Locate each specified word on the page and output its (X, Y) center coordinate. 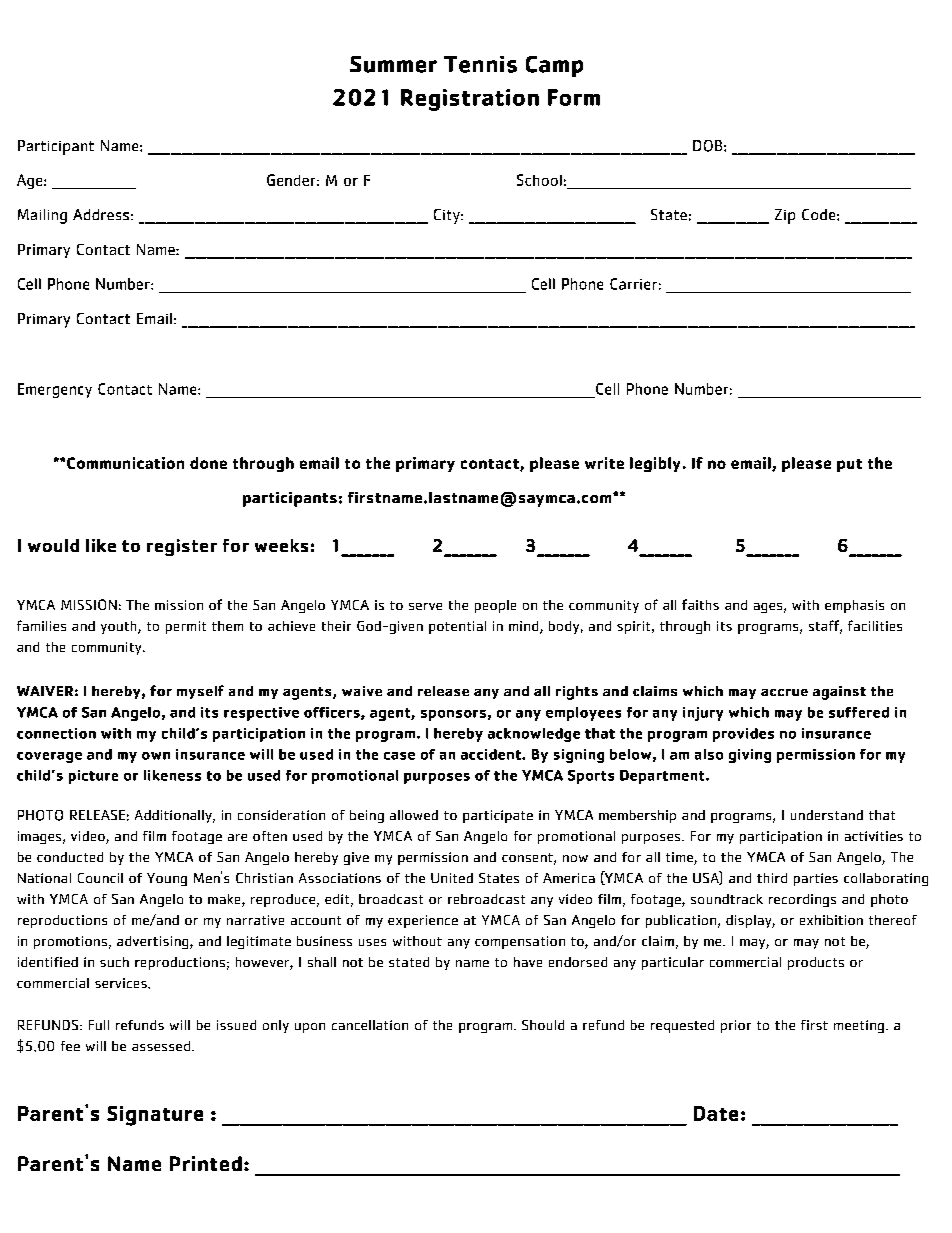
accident (492, 754)
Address (101, 214)
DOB (707, 146)
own (156, 756)
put (849, 465)
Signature (155, 1116)
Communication (125, 463)
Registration (470, 100)
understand (827, 815)
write (604, 463)
